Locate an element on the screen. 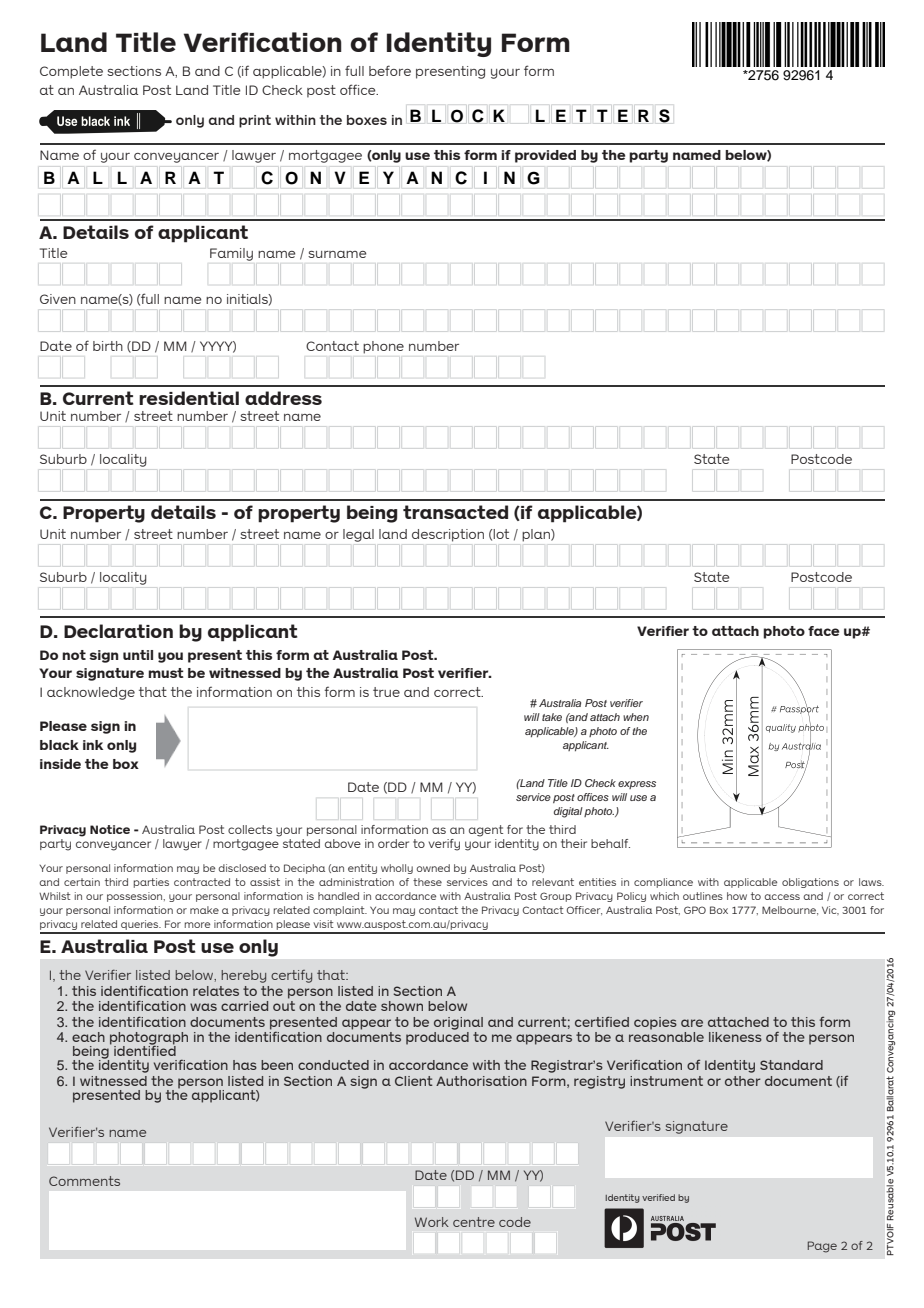 The width and height of the screenshot is (924, 1308). centre is located at coordinates (474, 1222).
